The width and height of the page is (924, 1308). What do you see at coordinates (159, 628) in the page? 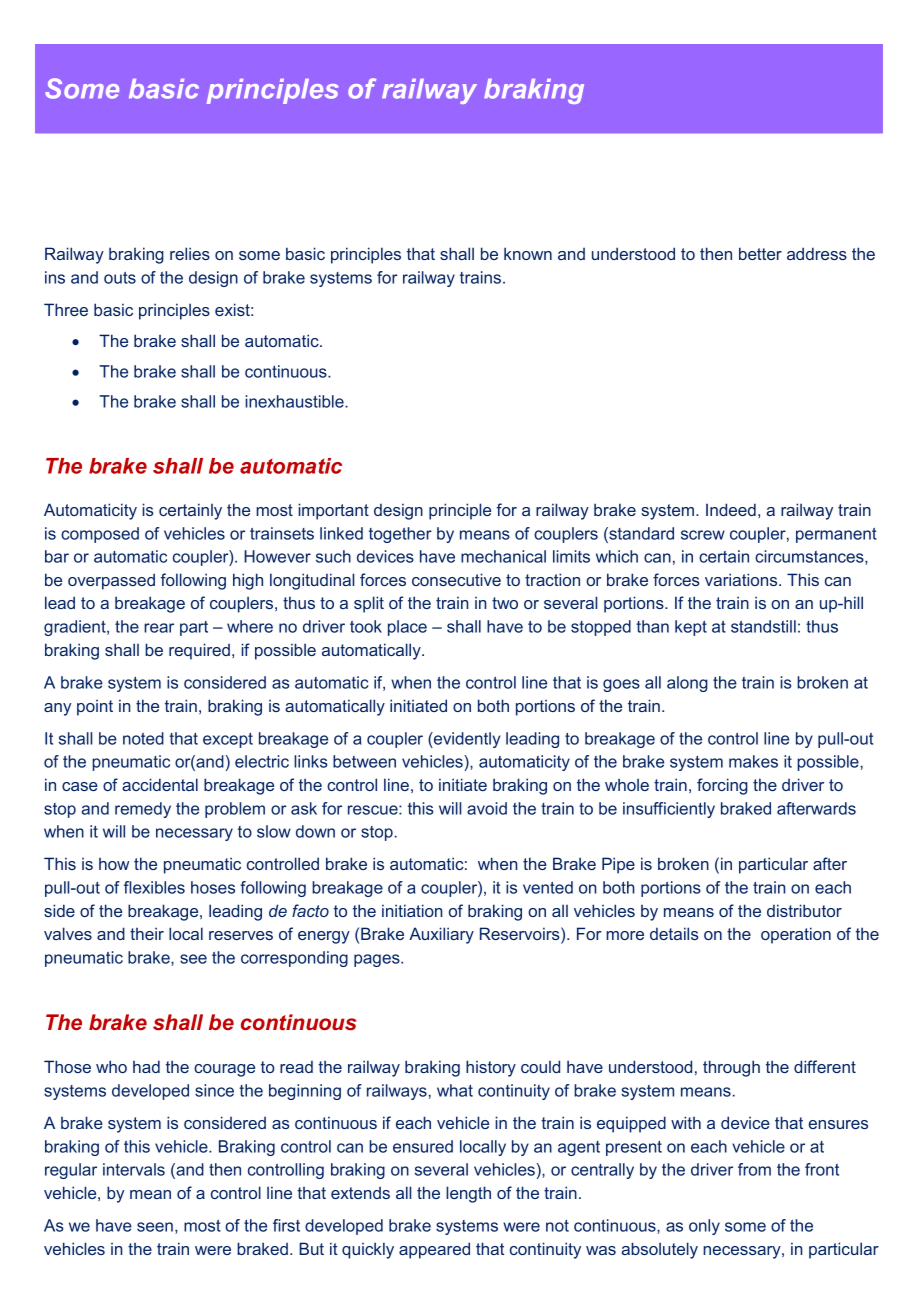
I see `rear` at bounding box center [159, 628].
